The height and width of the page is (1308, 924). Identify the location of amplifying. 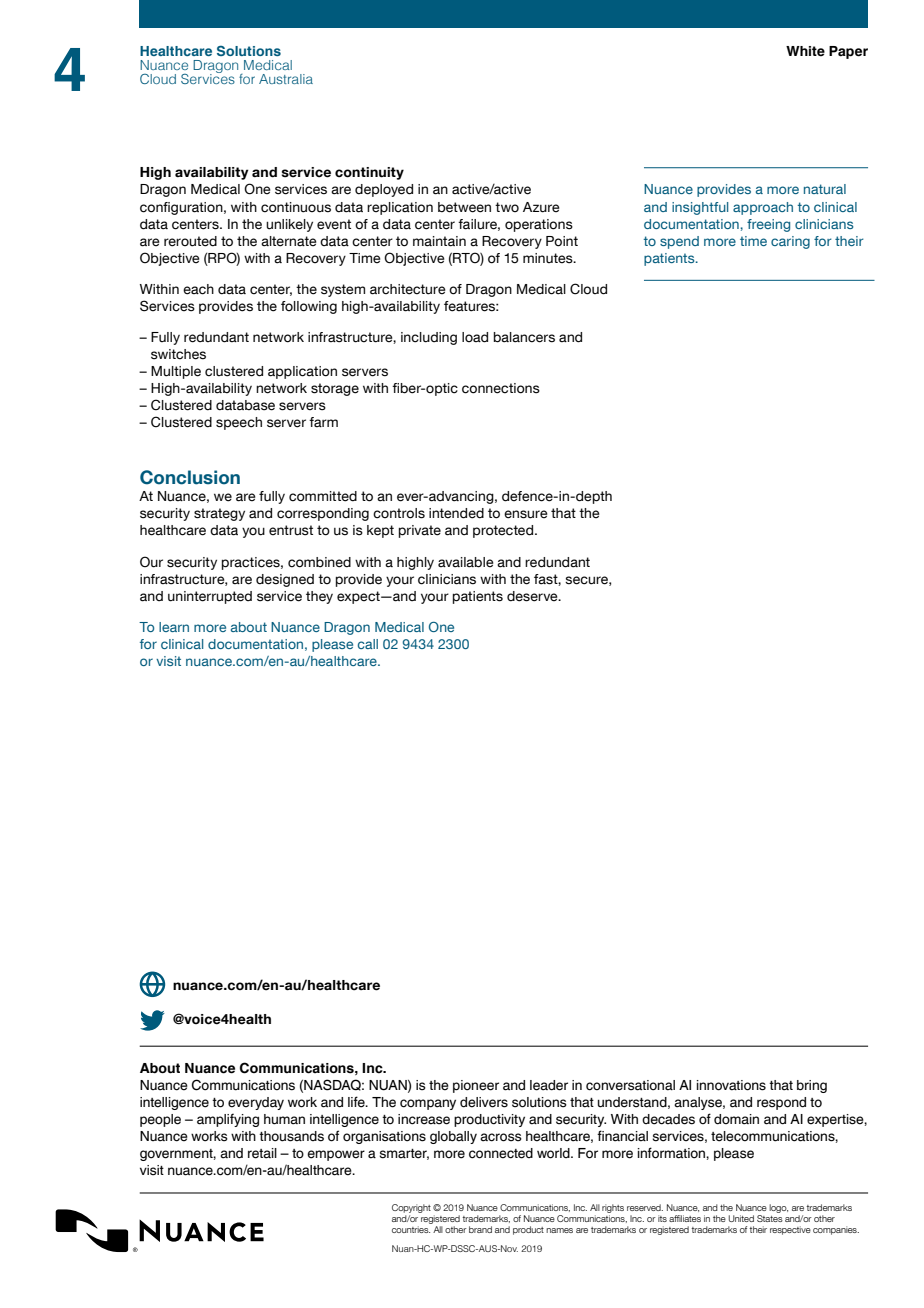
(228, 1120).
